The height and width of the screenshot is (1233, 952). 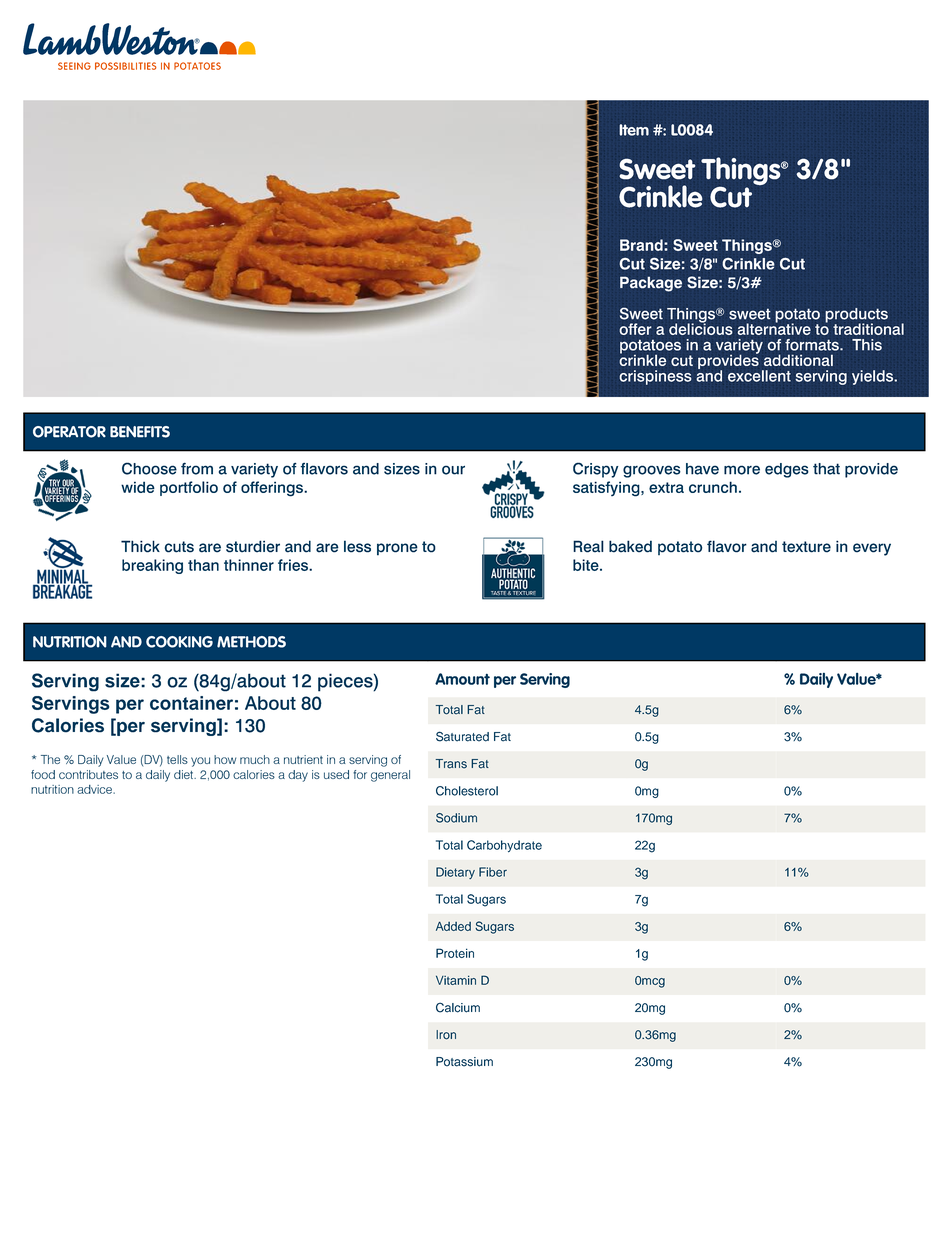 What do you see at coordinates (152, 566) in the screenshot?
I see `breaking` at bounding box center [152, 566].
